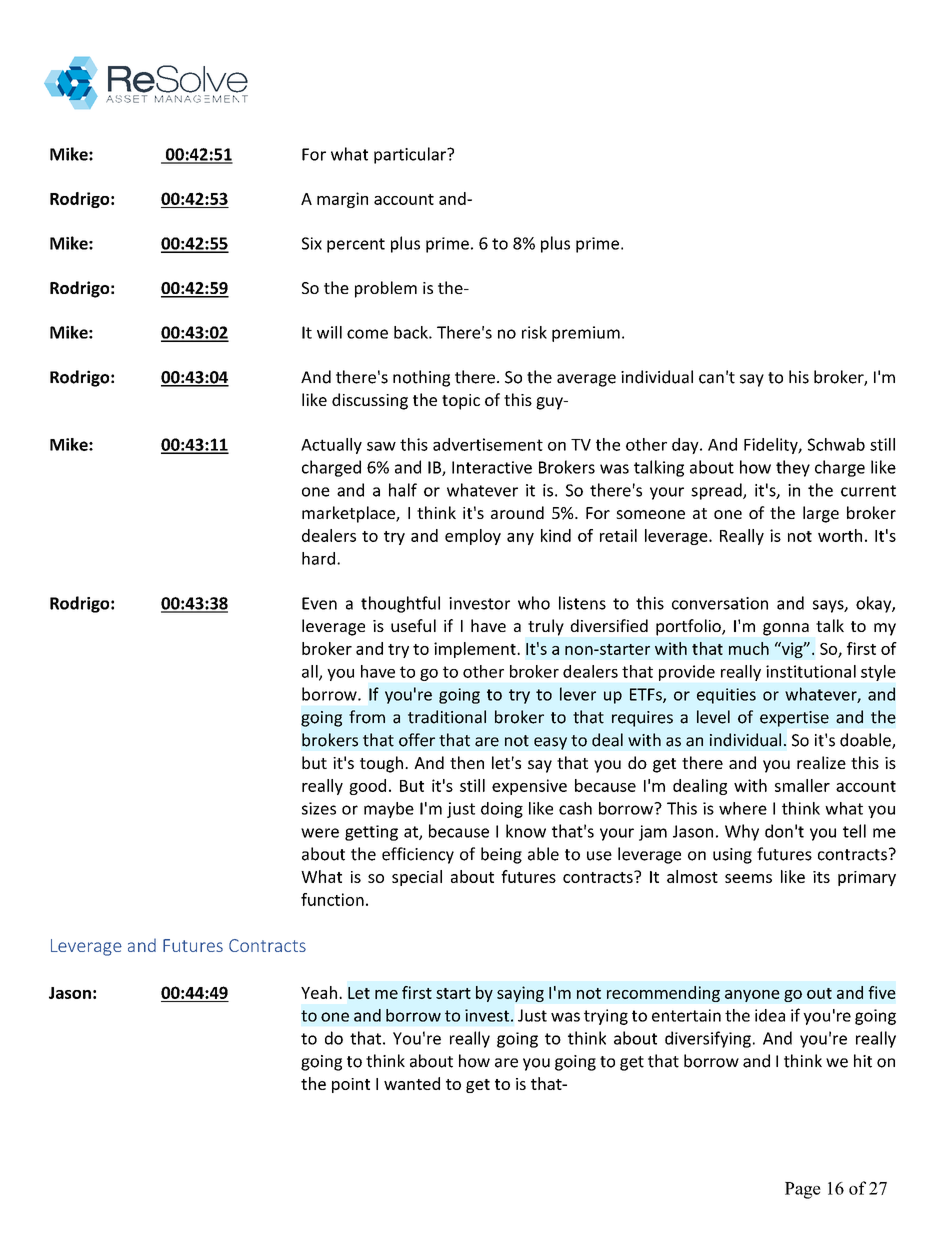 This screenshot has width=952, height=1233. What do you see at coordinates (351, 1085) in the screenshot?
I see `point` at bounding box center [351, 1085].
